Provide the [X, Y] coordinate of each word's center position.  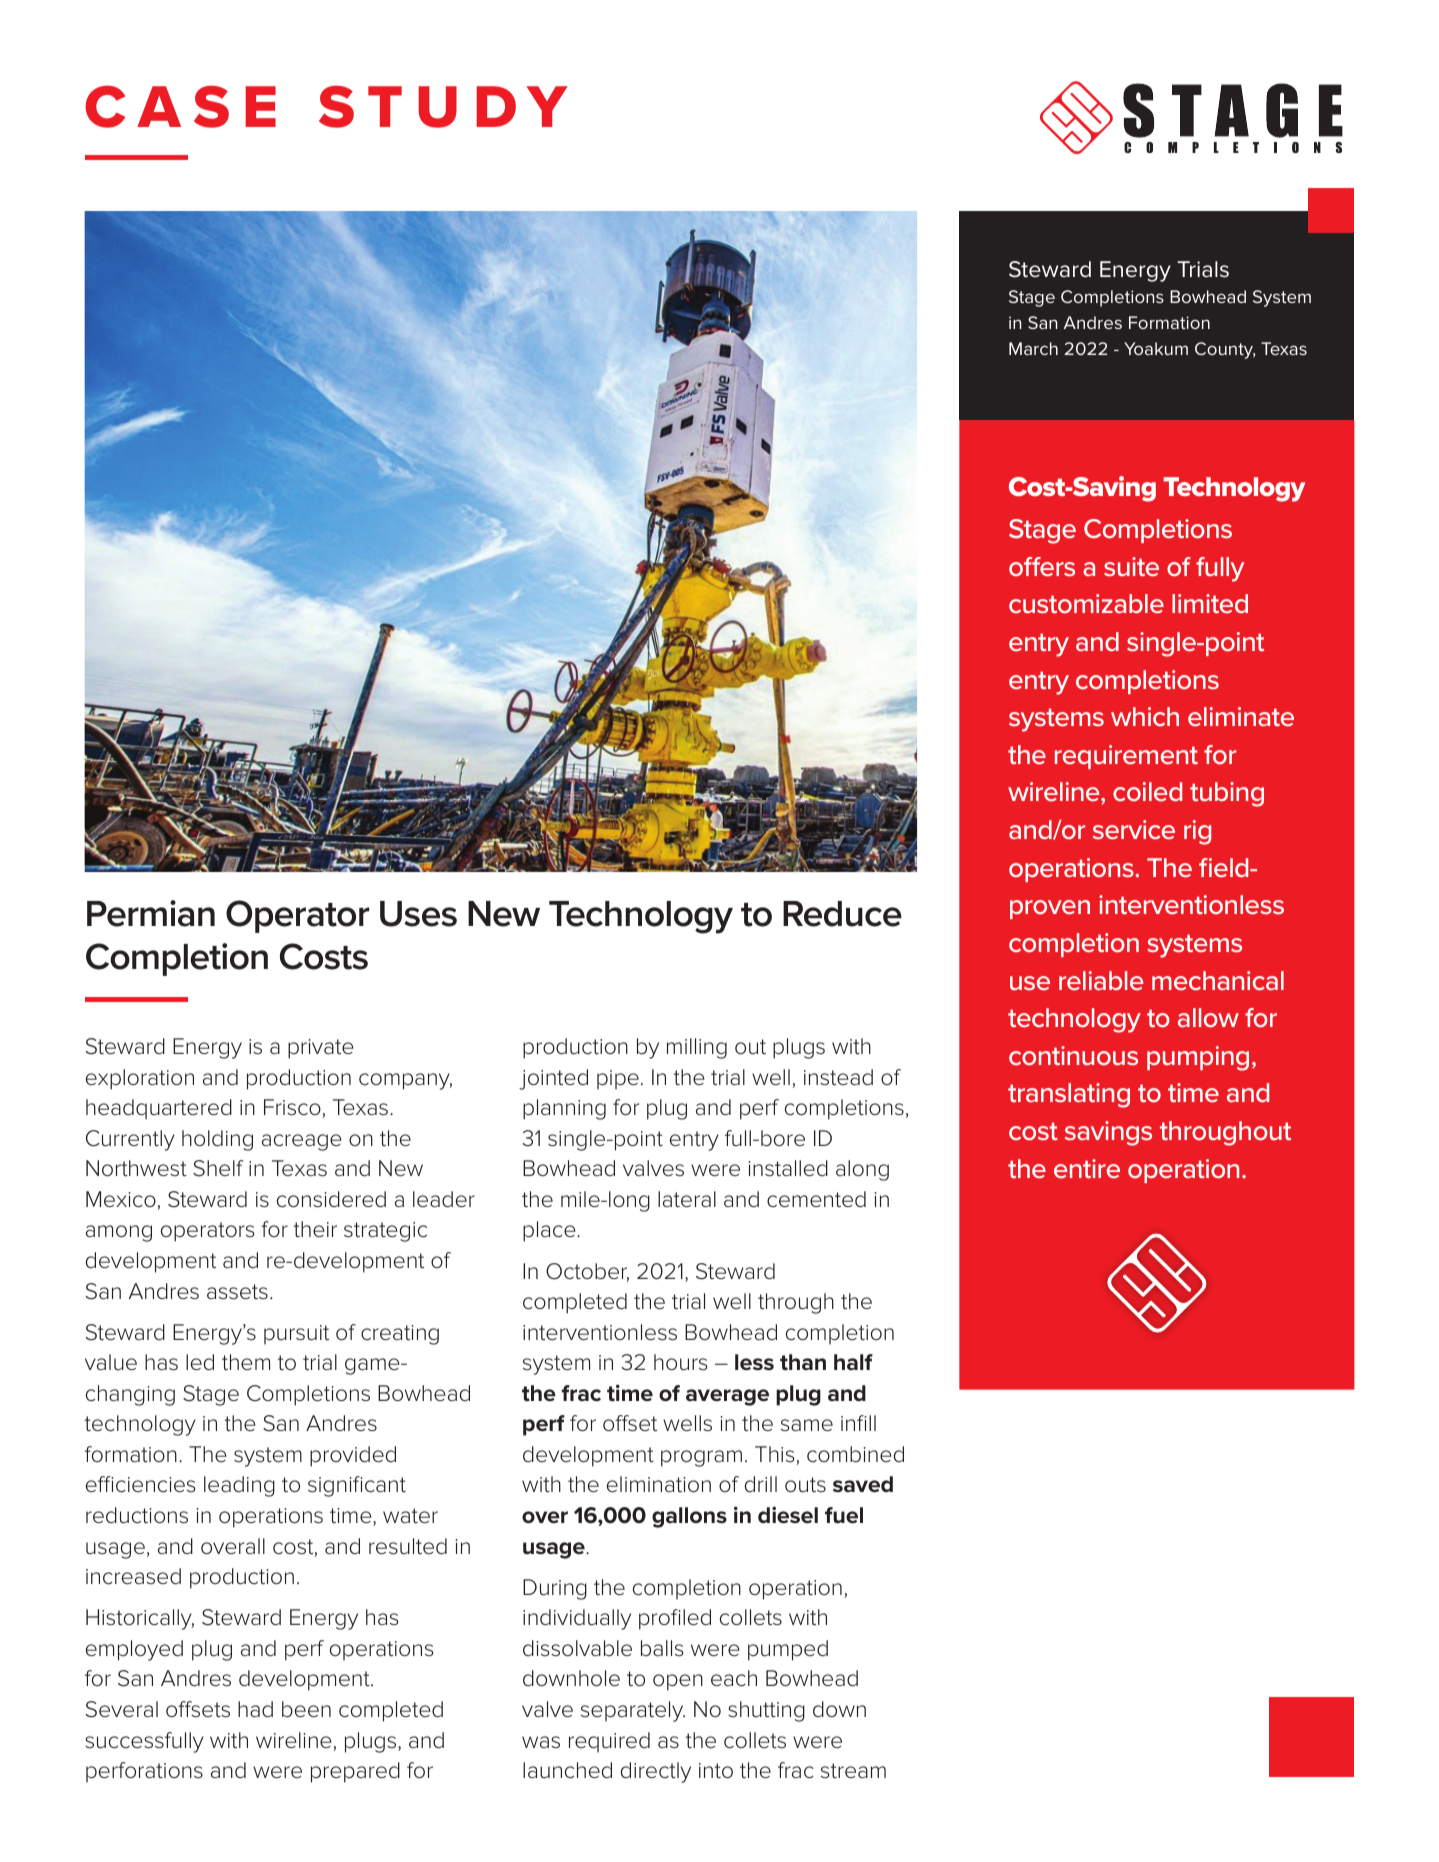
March [1033, 348]
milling [697, 1048]
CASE [180, 106]
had [255, 1709]
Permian [151, 913]
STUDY [443, 106]
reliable [1101, 981]
